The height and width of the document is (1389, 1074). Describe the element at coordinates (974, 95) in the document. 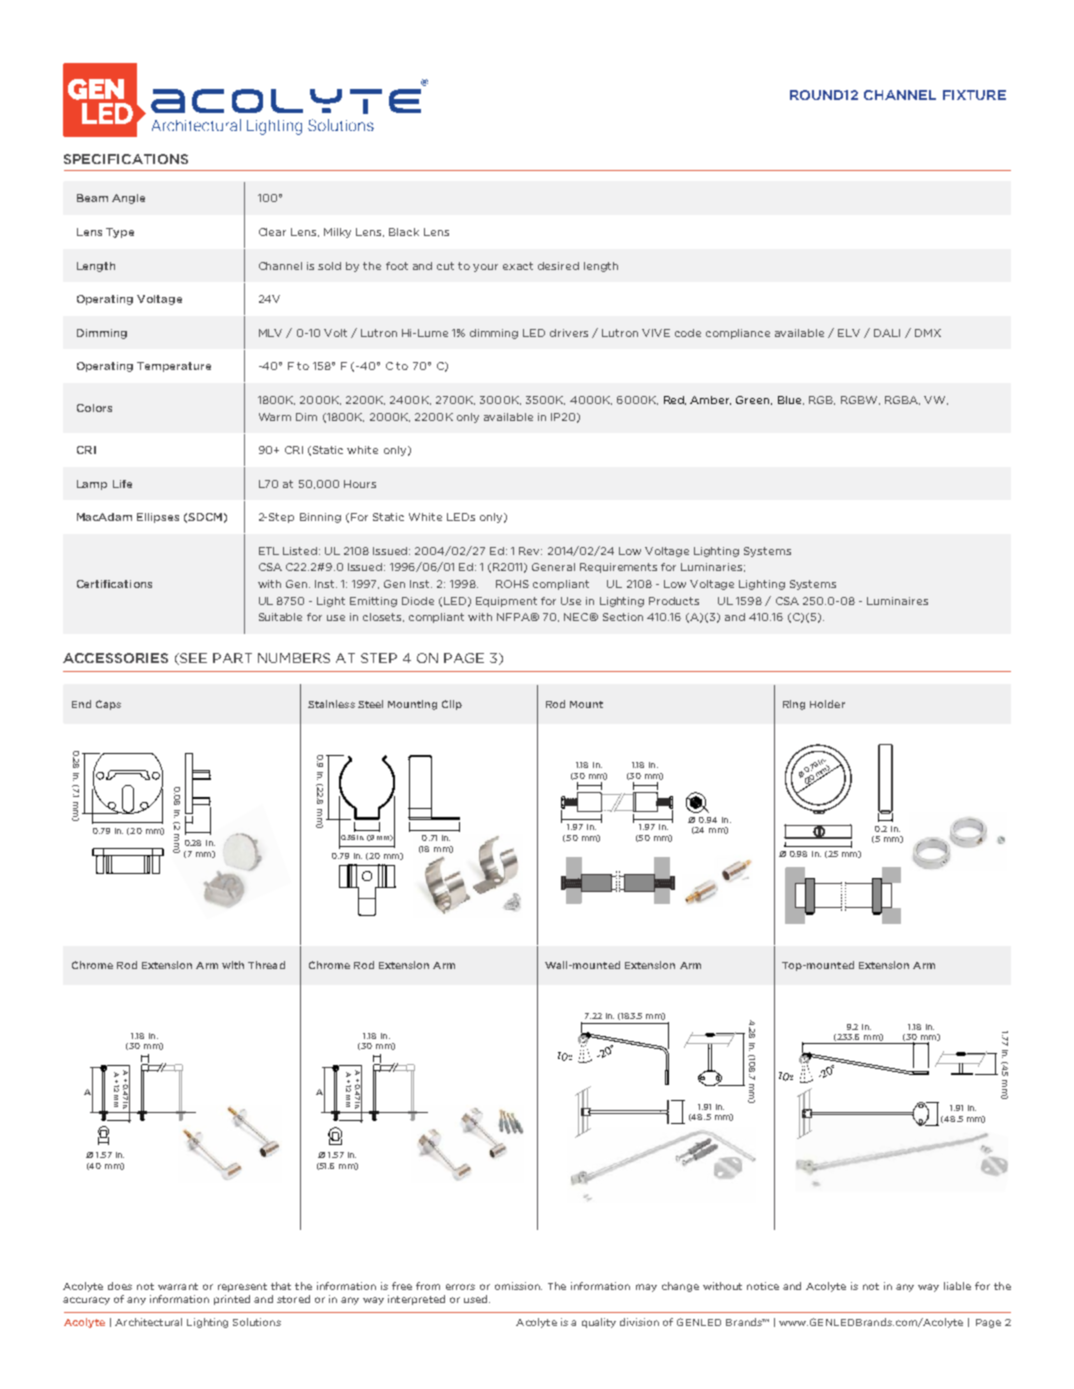

I see `FIXTURE` at that location.
